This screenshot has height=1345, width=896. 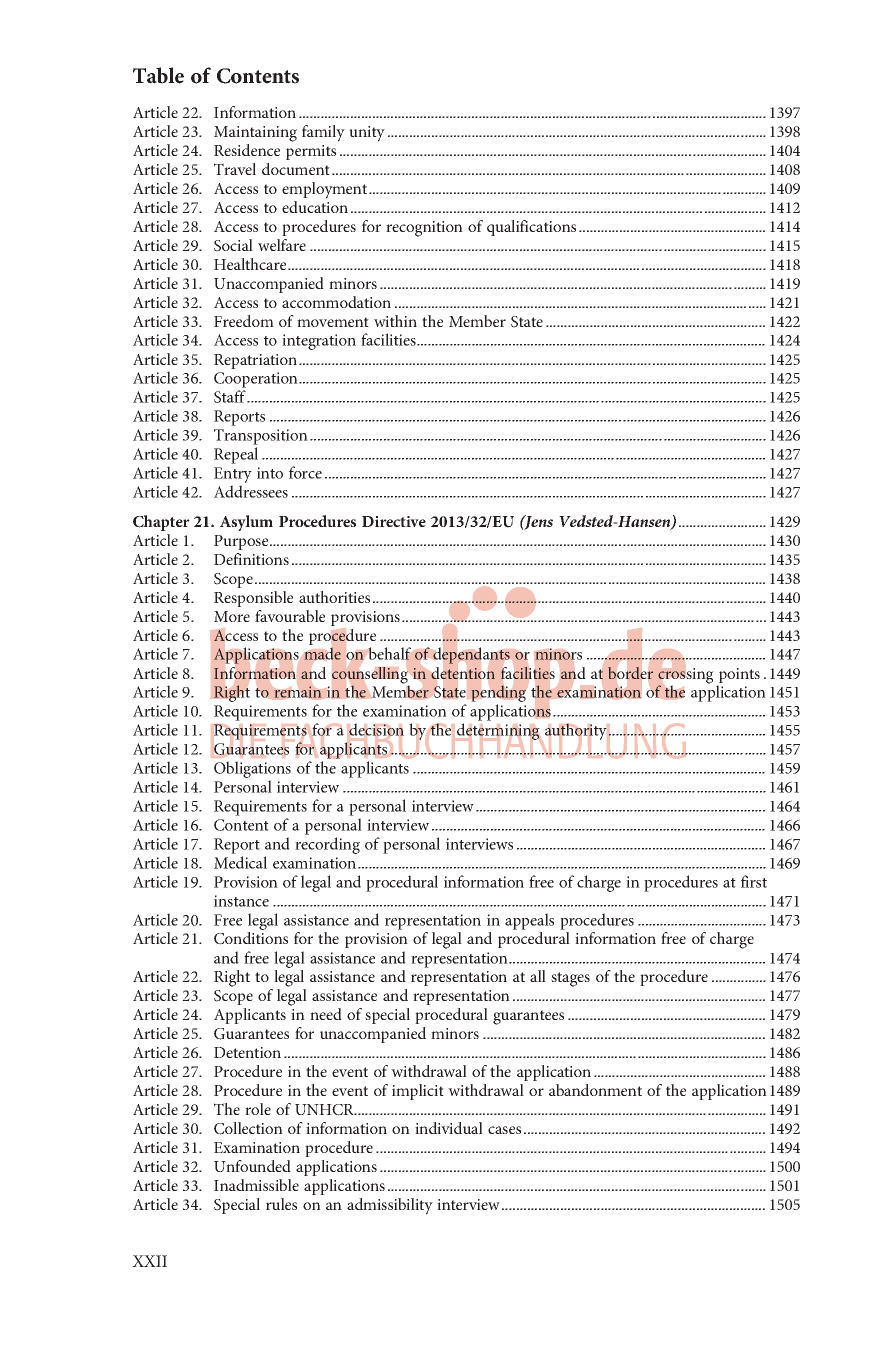 I want to click on Inadmissible, so click(x=256, y=1185).
